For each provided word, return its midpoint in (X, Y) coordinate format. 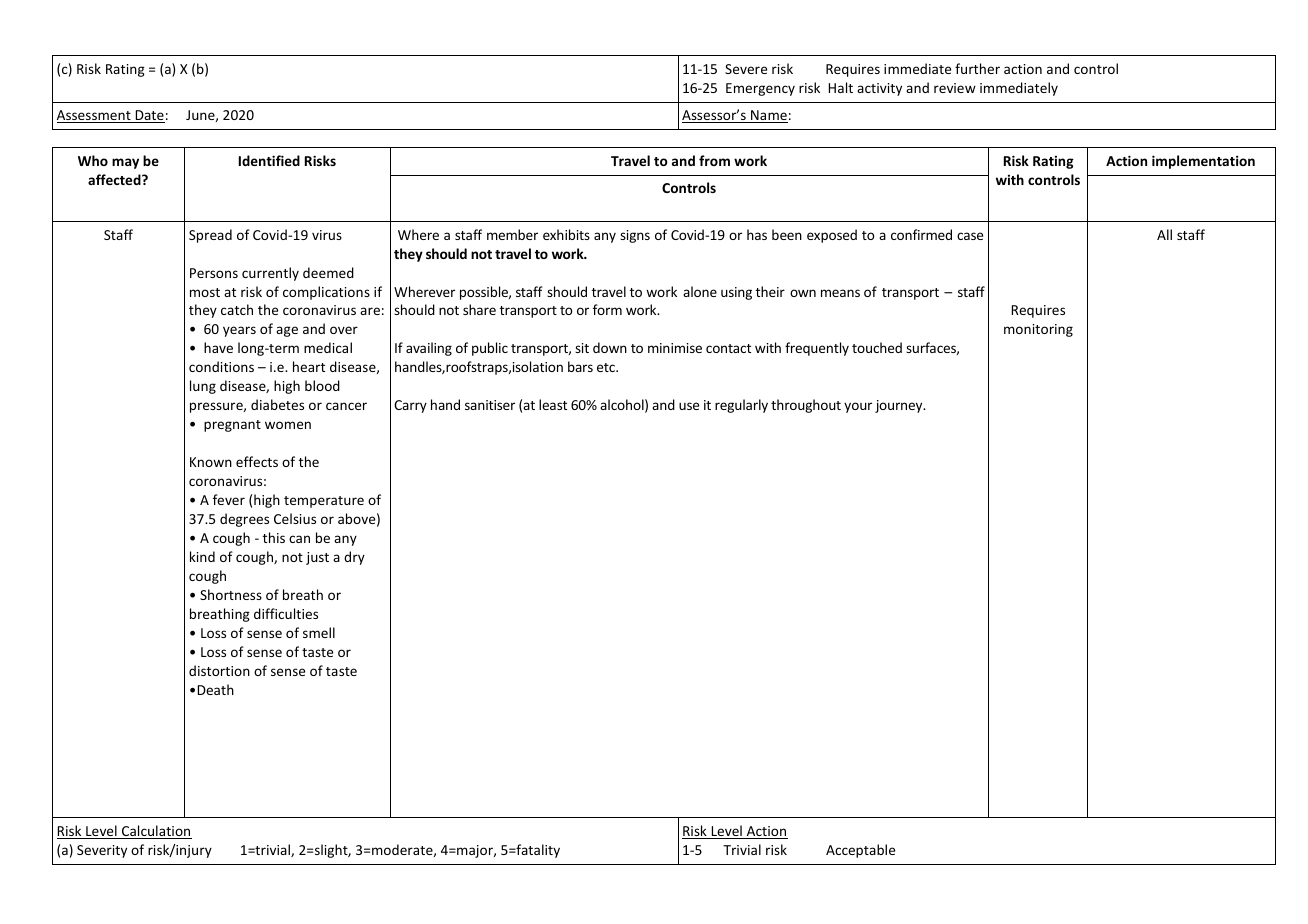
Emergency (760, 89)
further (977, 68)
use (689, 406)
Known (211, 462)
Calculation (156, 832)
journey (900, 406)
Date (149, 116)
